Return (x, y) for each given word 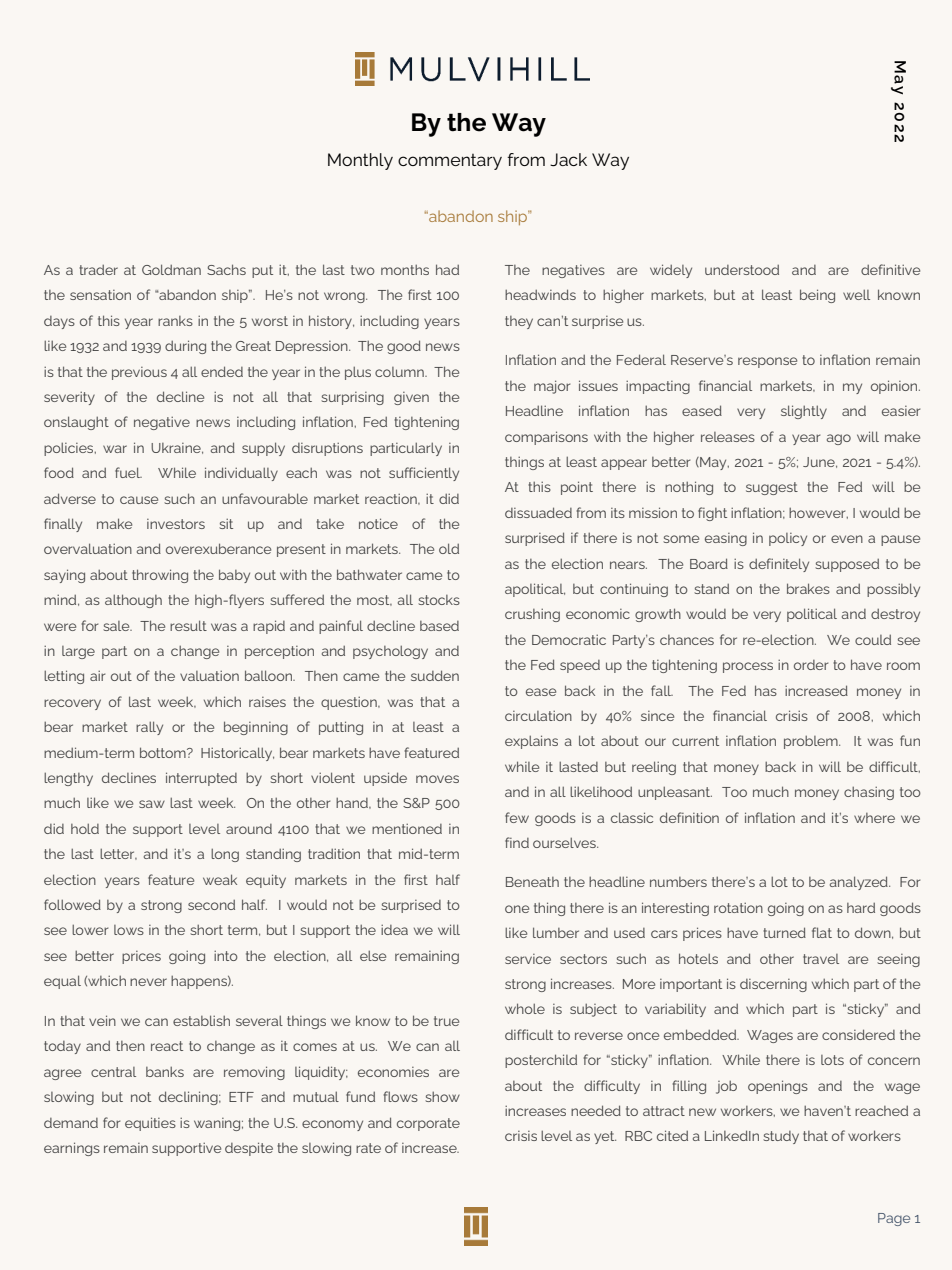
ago (839, 439)
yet (605, 1137)
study (781, 1137)
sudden (435, 675)
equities (150, 1124)
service (528, 959)
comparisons (546, 438)
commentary (450, 162)
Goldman (171, 269)
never (148, 982)
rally (149, 728)
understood (742, 270)
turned (784, 932)
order (811, 665)
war (115, 449)
